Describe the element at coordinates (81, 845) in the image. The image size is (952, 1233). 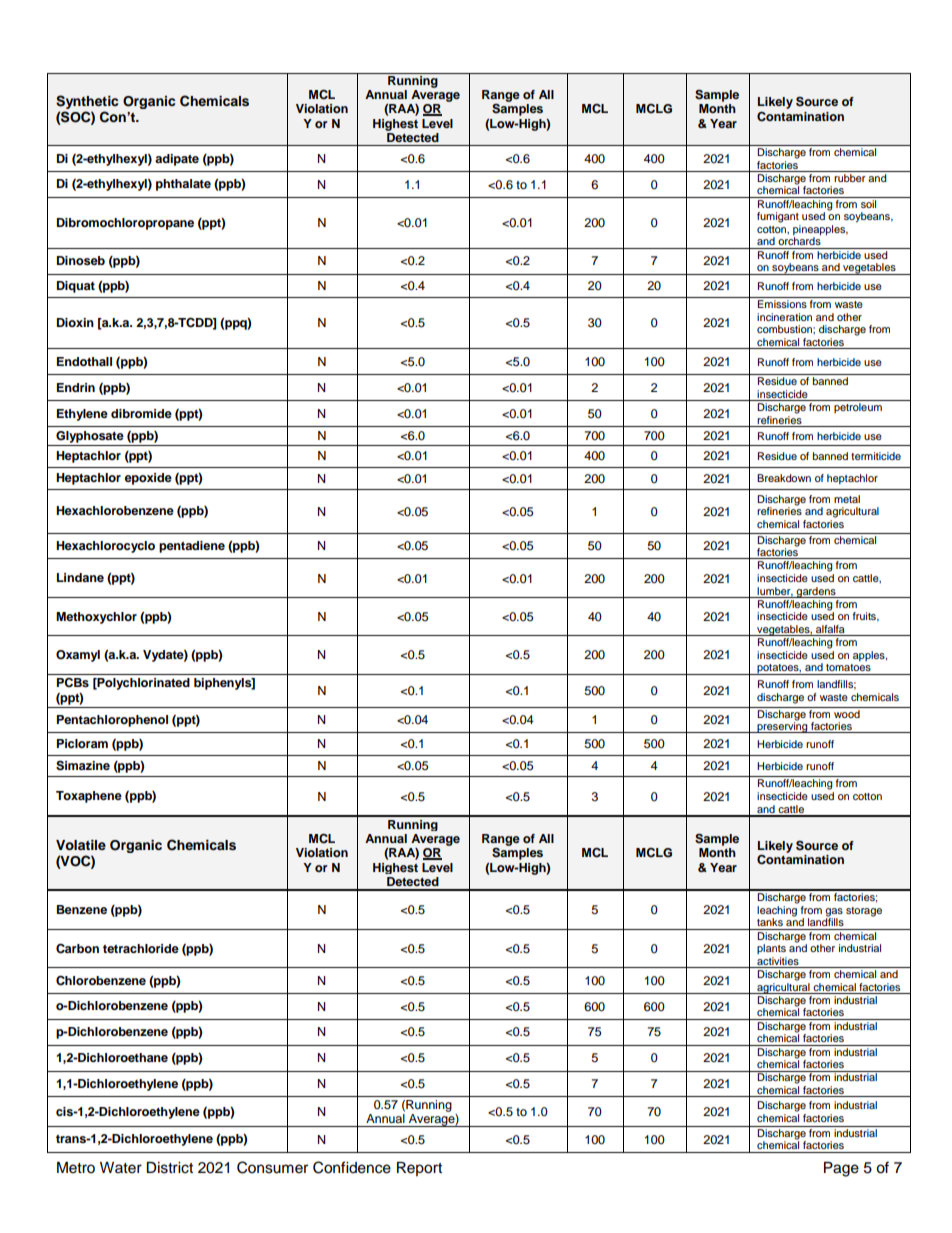
I see `Volatile` at that location.
